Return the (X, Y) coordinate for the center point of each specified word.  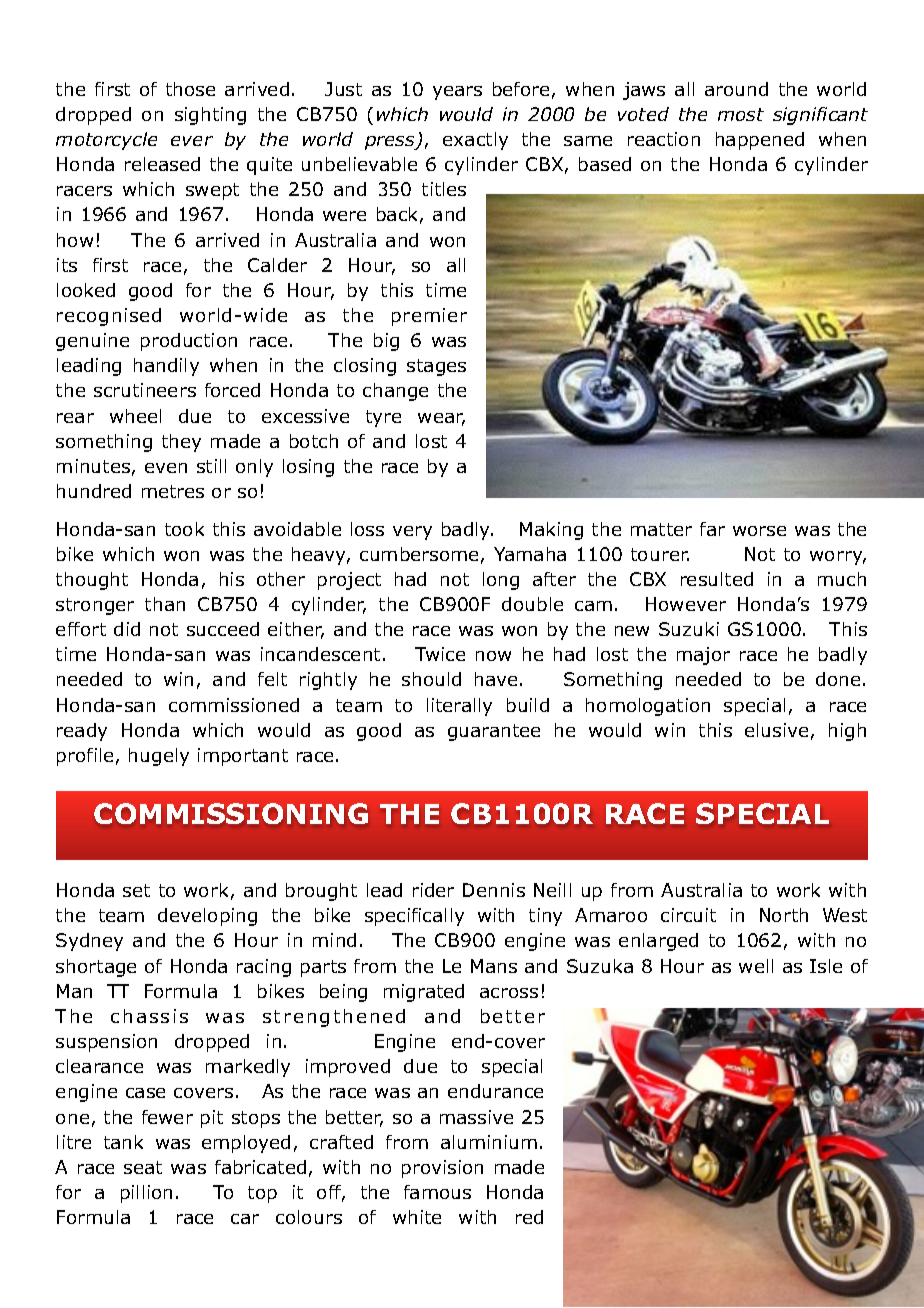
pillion (146, 1194)
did (127, 629)
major (703, 656)
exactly (475, 141)
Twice (440, 654)
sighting (210, 116)
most (741, 114)
